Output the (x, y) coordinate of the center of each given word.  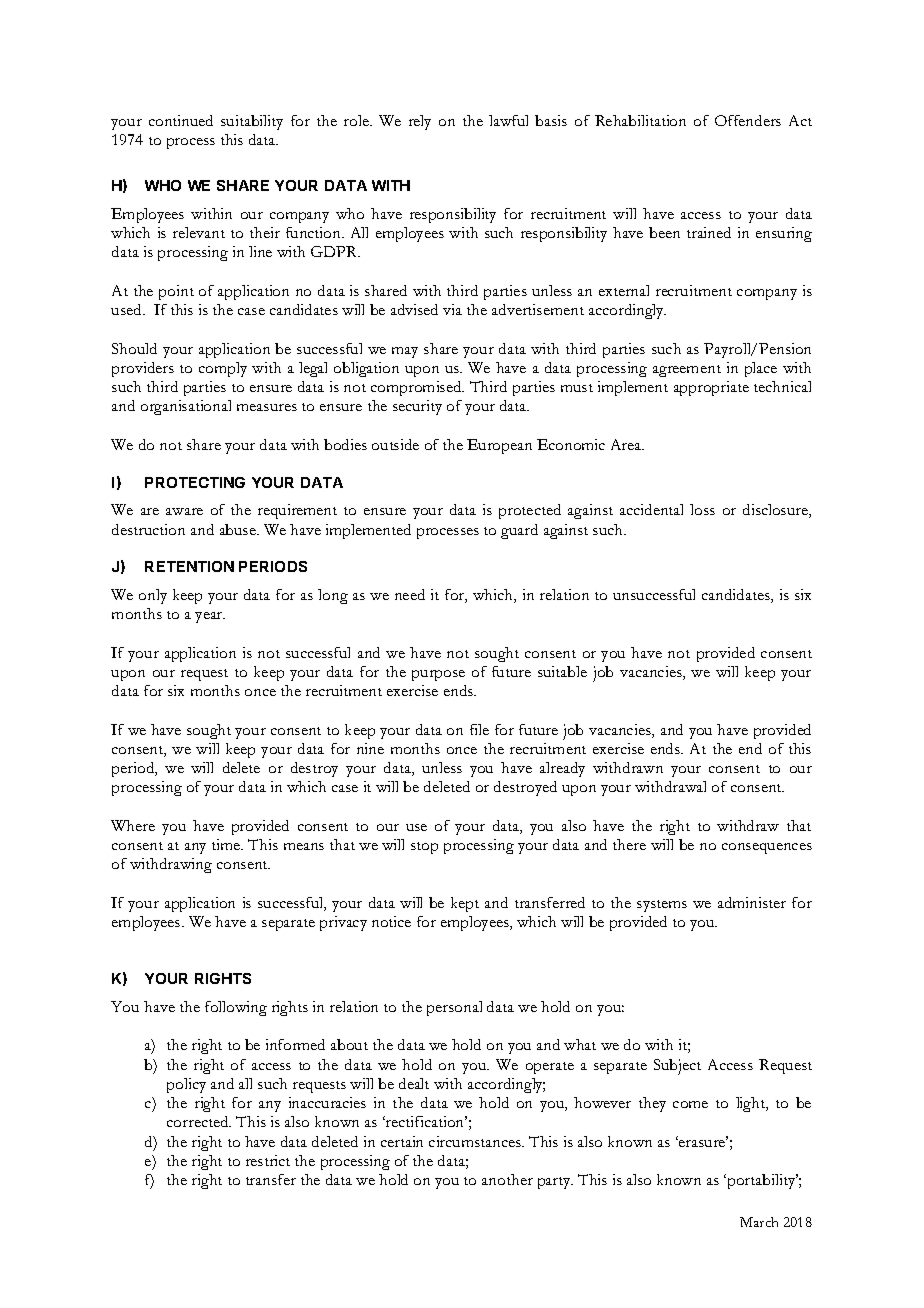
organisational (186, 407)
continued (181, 120)
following (236, 1008)
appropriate (711, 388)
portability (761, 1181)
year (210, 617)
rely (420, 122)
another (507, 1179)
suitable (562, 671)
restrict (268, 1160)
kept (465, 904)
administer (752, 902)
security (417, 407)
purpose (438, 675)
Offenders (748, 120)
